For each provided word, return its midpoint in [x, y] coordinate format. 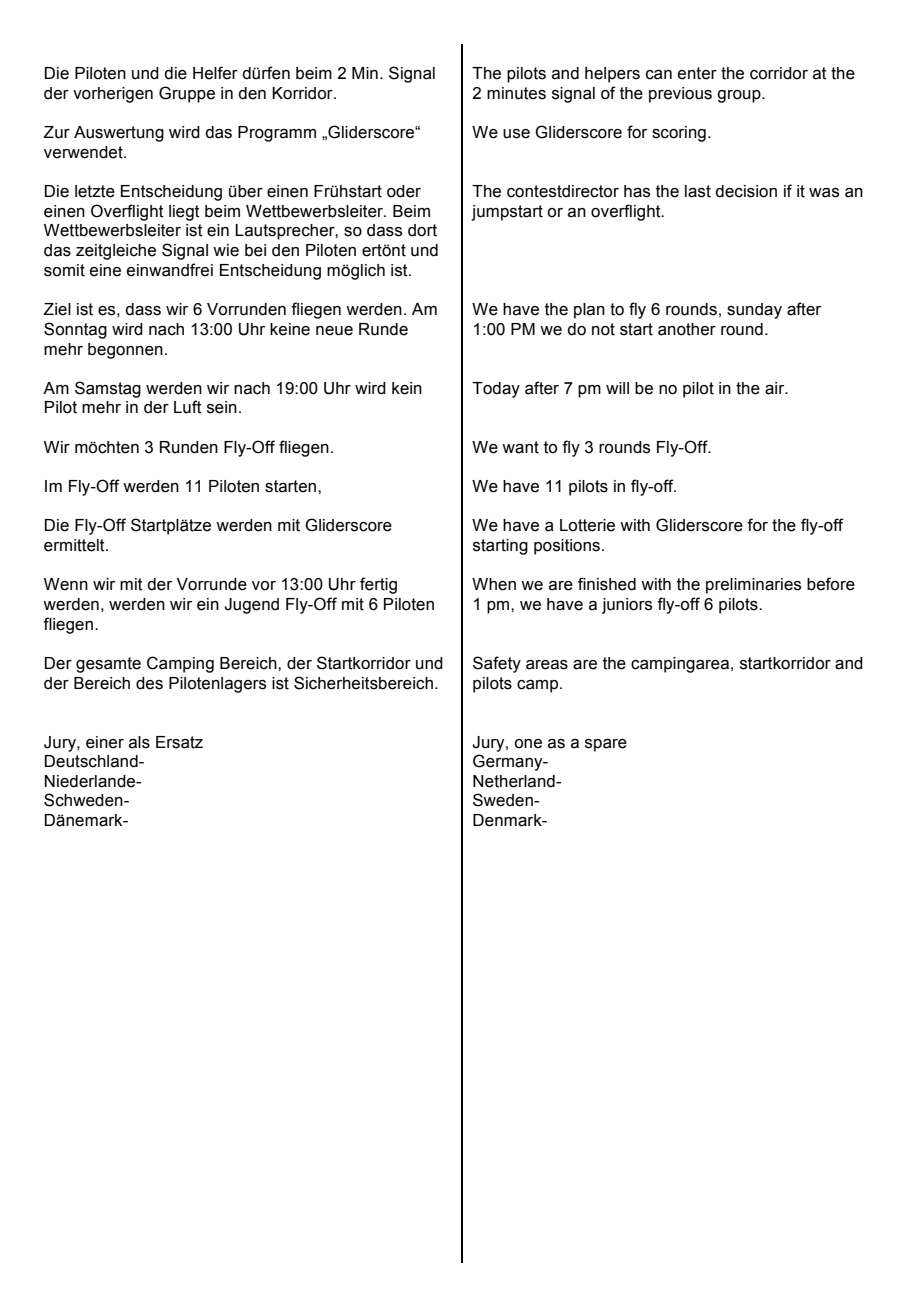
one [528, 744]
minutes [516, 93]
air [776, 388]
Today [496, 390]
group [740, 96]
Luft [188, 407]
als [139, 742]
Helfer [215, 73]
